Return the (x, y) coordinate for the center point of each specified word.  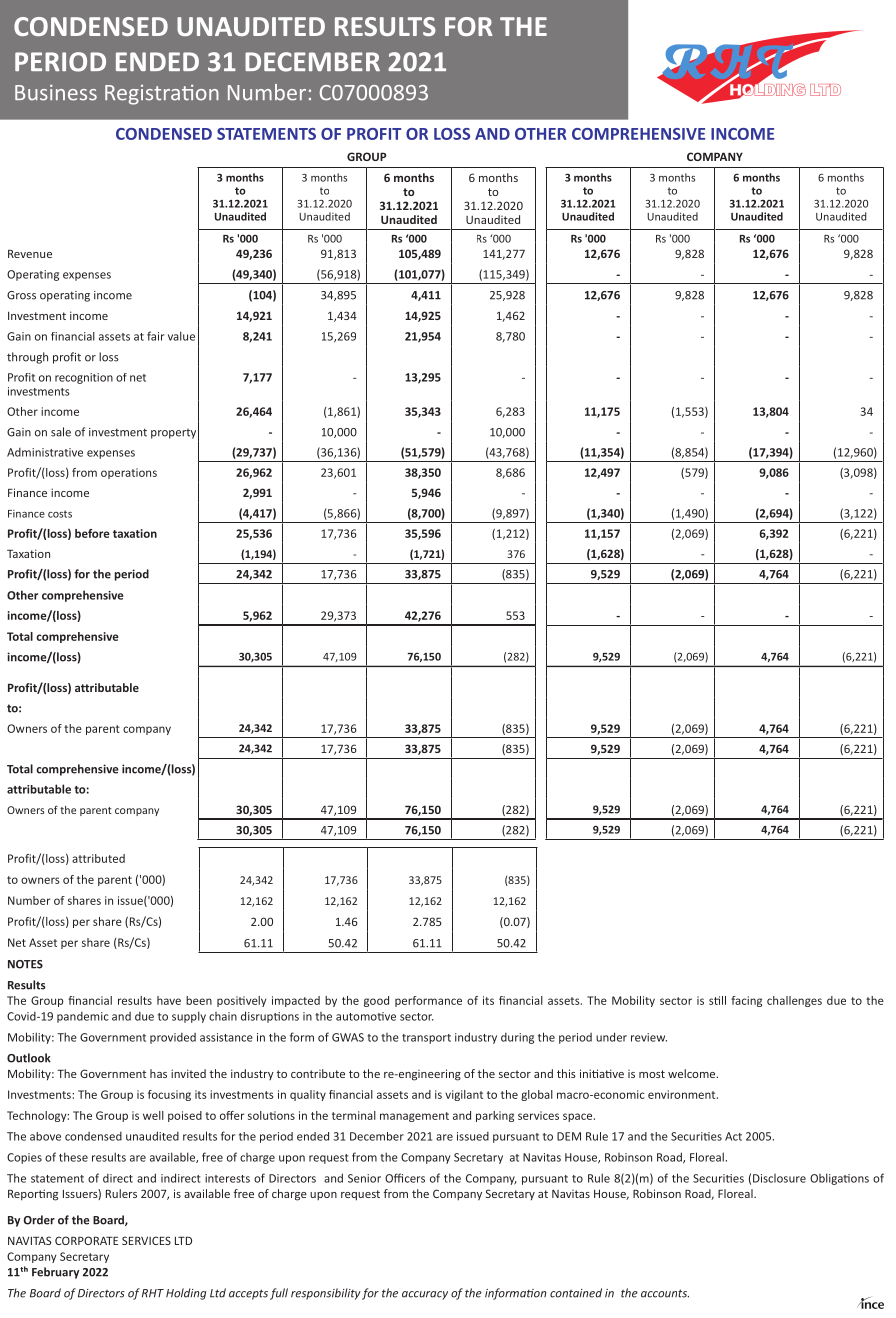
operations (129, 473)
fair (155, 336)
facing (746, 1001)
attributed (98, 858)
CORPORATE (86, 1240)
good (376, 1001)
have (169, 1000)
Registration (162, 95)
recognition (84, 378)
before (92, 533)
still (717, 1000)
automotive (366, 1016)
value (181, 336)
